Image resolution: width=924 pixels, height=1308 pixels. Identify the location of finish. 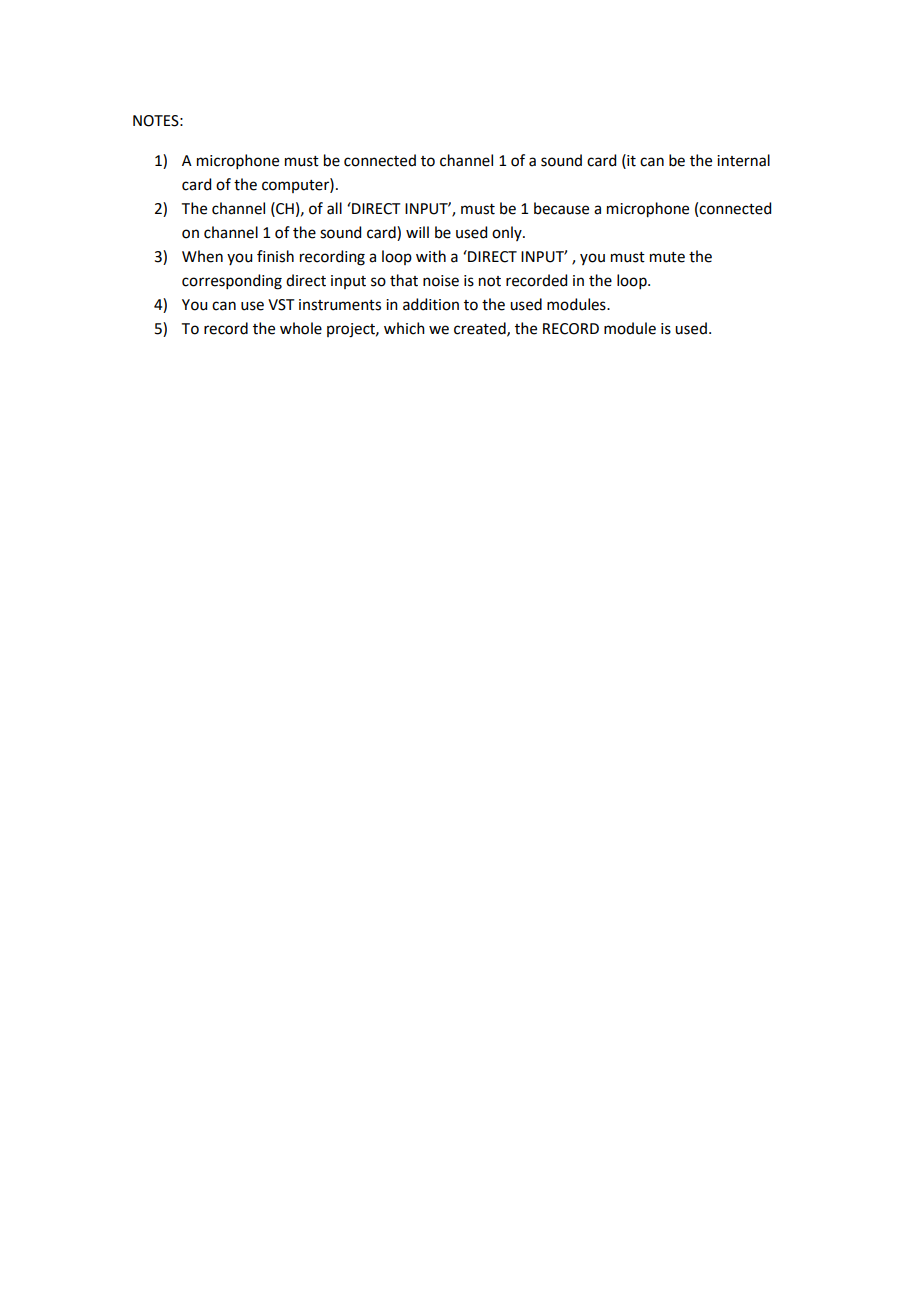
(275, 256).
